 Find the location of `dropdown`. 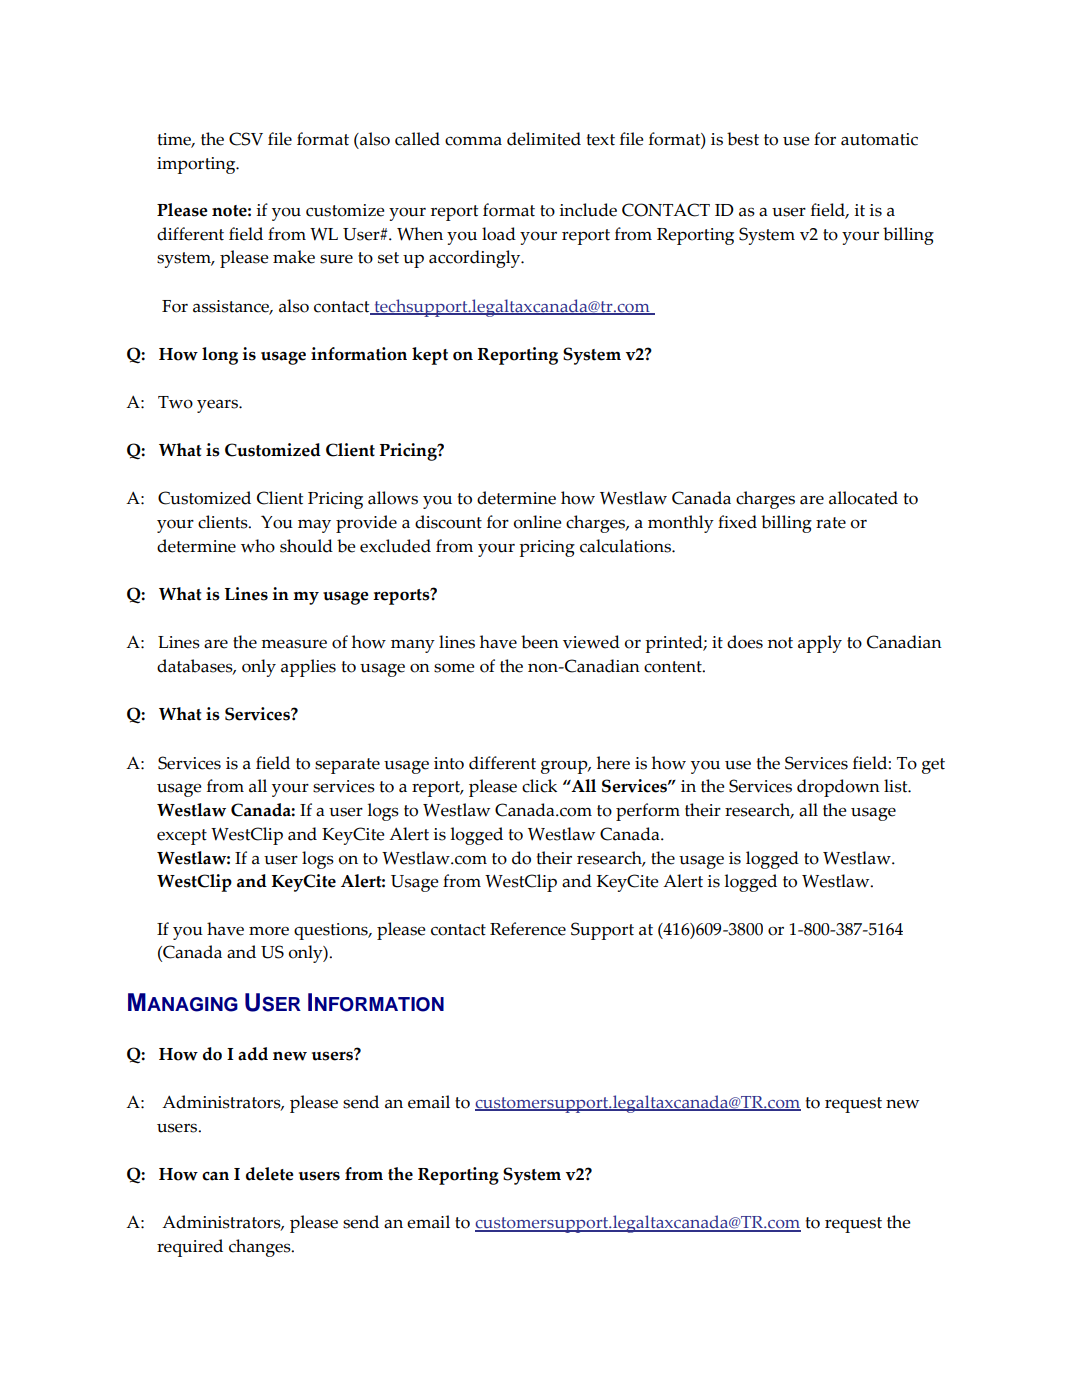

dropdown is located at coordinates (838, 788).
